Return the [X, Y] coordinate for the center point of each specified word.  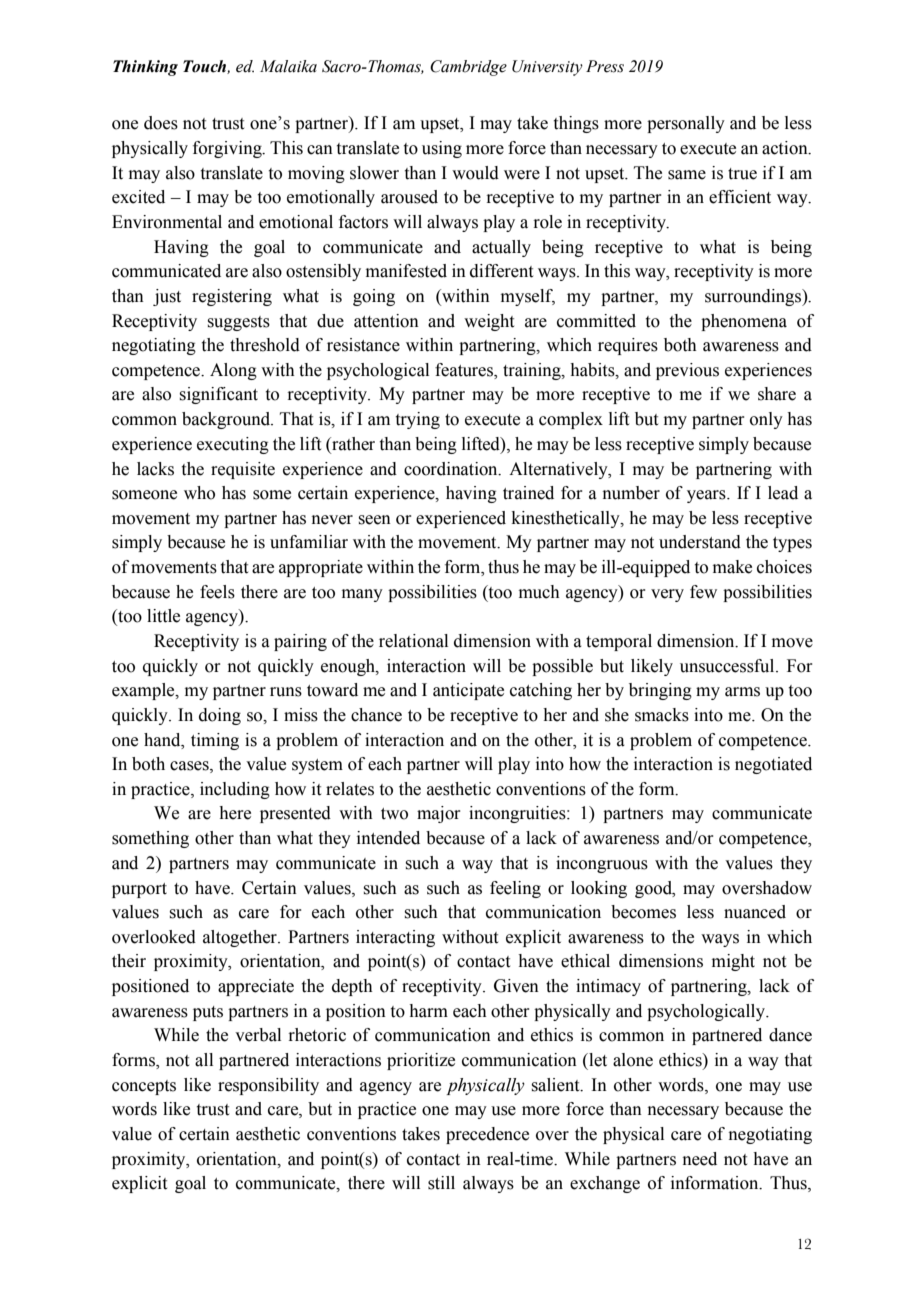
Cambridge [468, 68]
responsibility [268, 1086]
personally [686, 124]
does [161, 123]
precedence [487, 1135]
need [700, 1159]
